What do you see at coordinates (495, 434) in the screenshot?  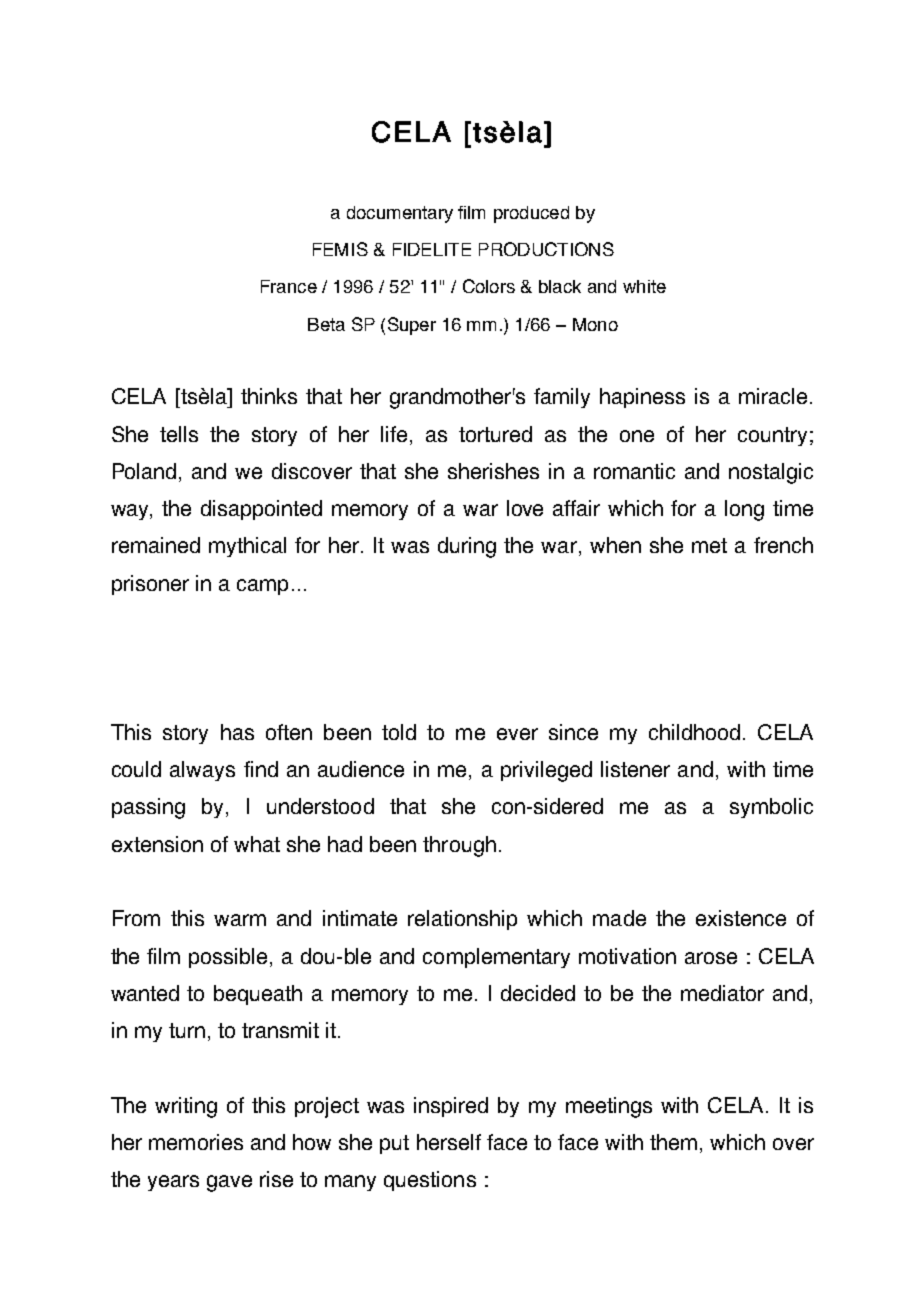 I see `tortured` at bounding box center [495, 434].
